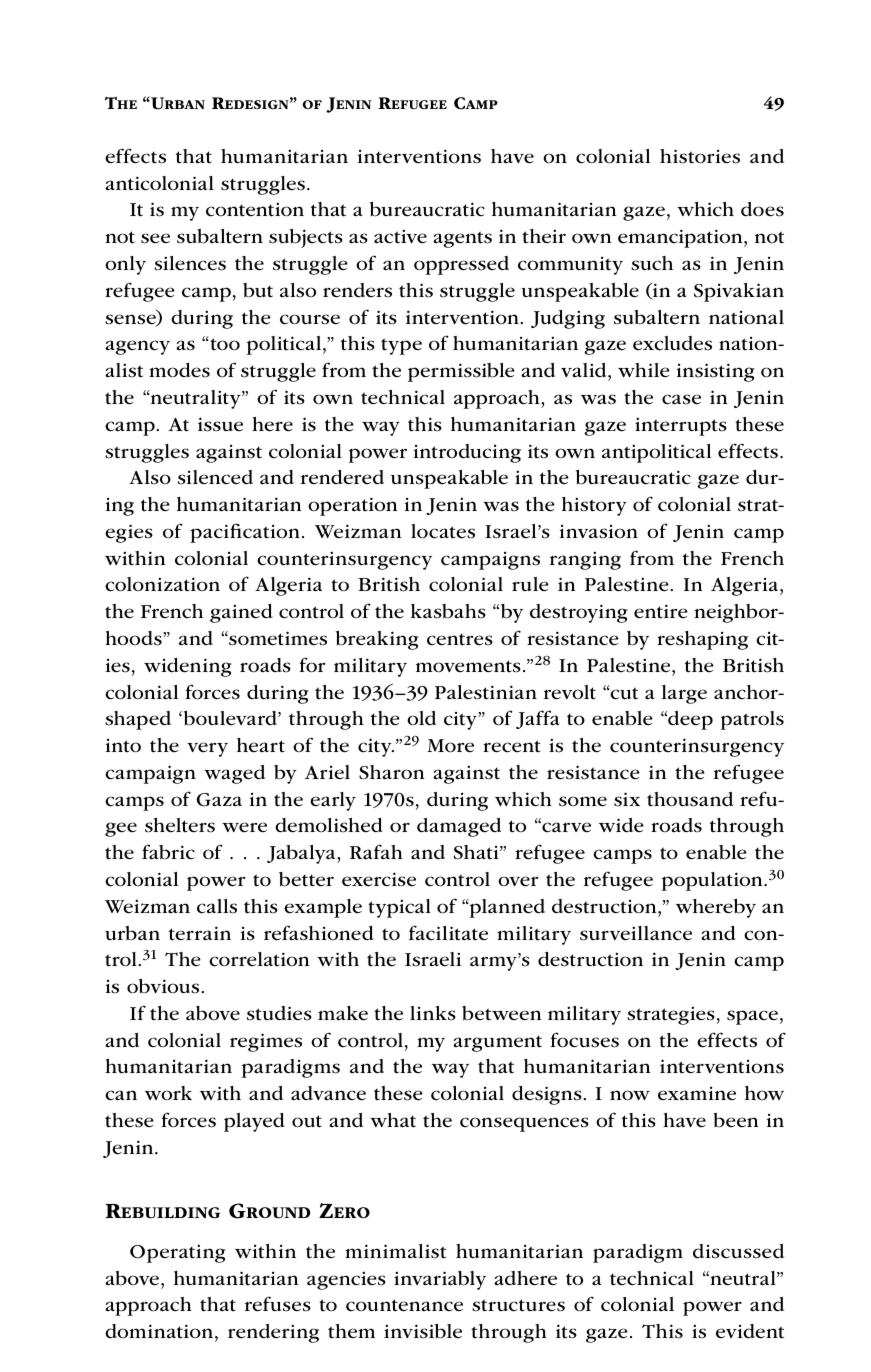 Image resolution: width=871 pixels, height=1372 pixels. Describe the element at coordinates (462, 239) in the document. I see `agents` at that location.
